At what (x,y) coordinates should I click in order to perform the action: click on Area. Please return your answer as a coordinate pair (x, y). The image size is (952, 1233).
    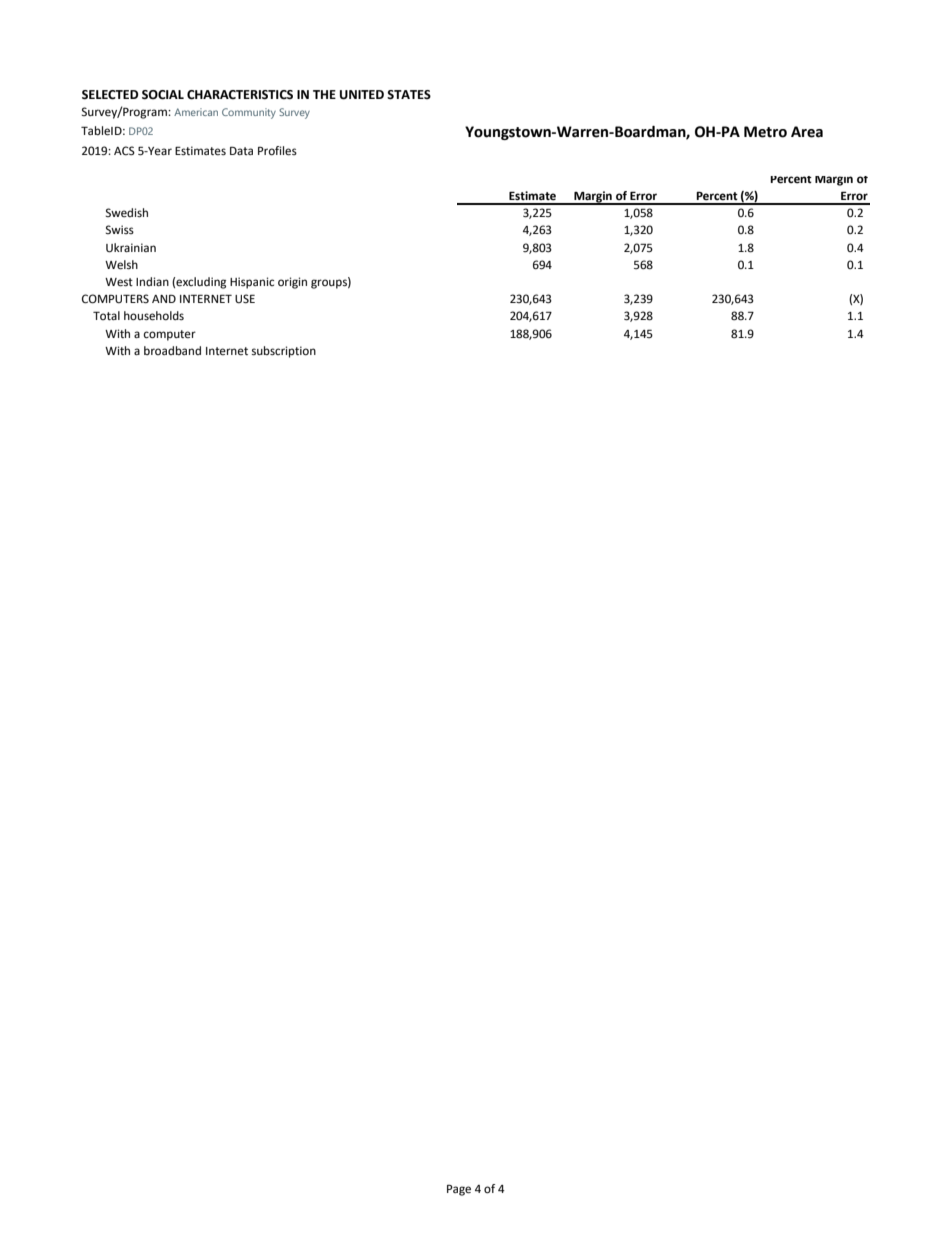
    Looking at the image, I should click on (807, 132).
